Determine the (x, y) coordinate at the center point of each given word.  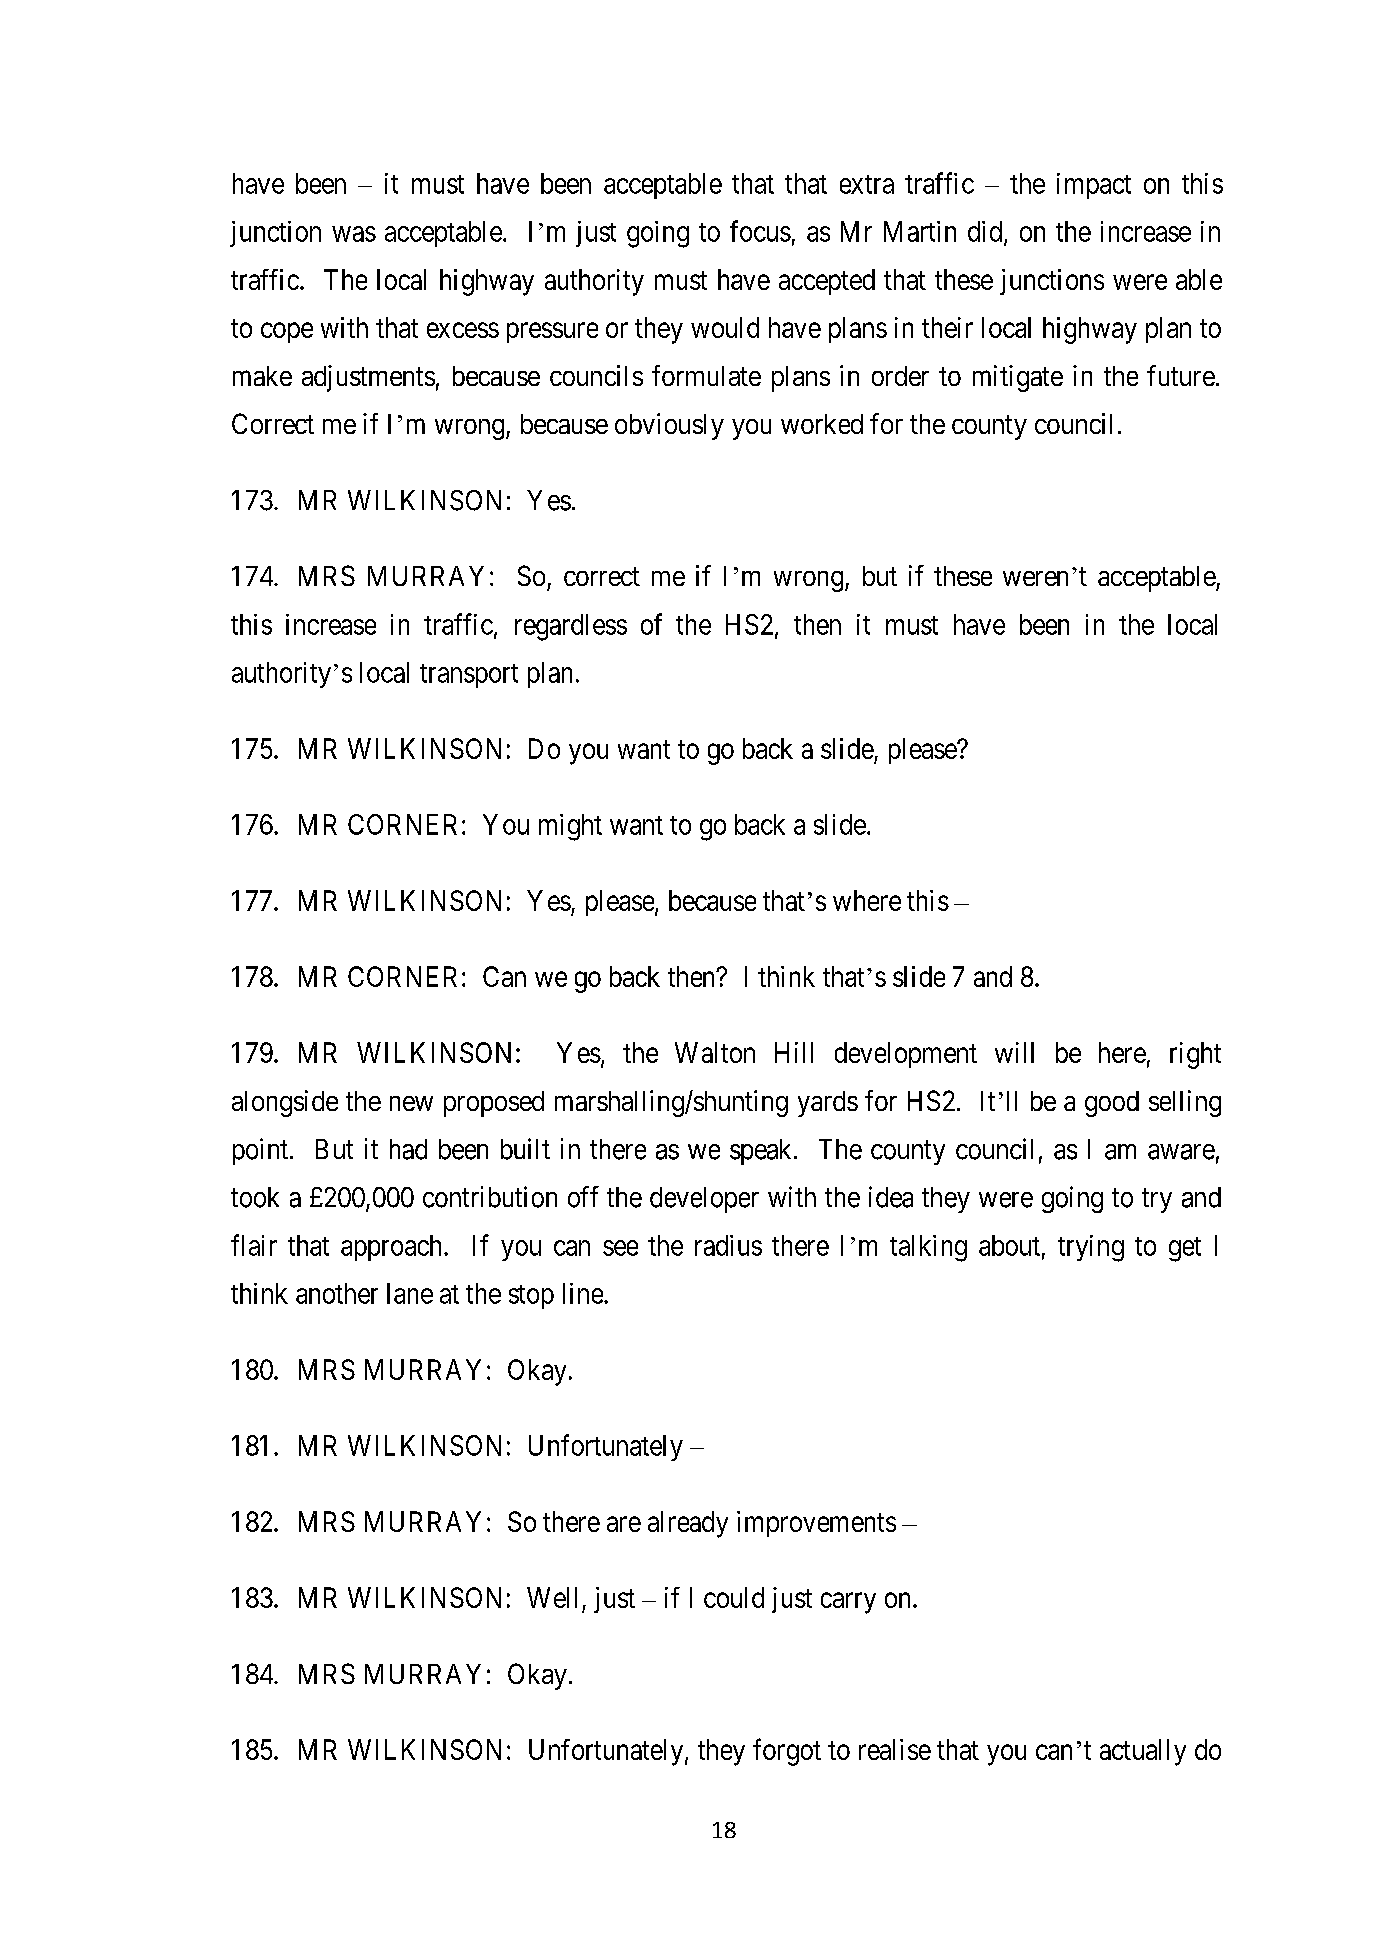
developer (704, 1200)
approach (393, 1248)
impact (1094, 186)
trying (1091, 1248)
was (354, 234)
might (570, 827)
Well (552, 1597)
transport (469, 676)
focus (760, 231)
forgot (787, 1752)
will (1014, 1052)
